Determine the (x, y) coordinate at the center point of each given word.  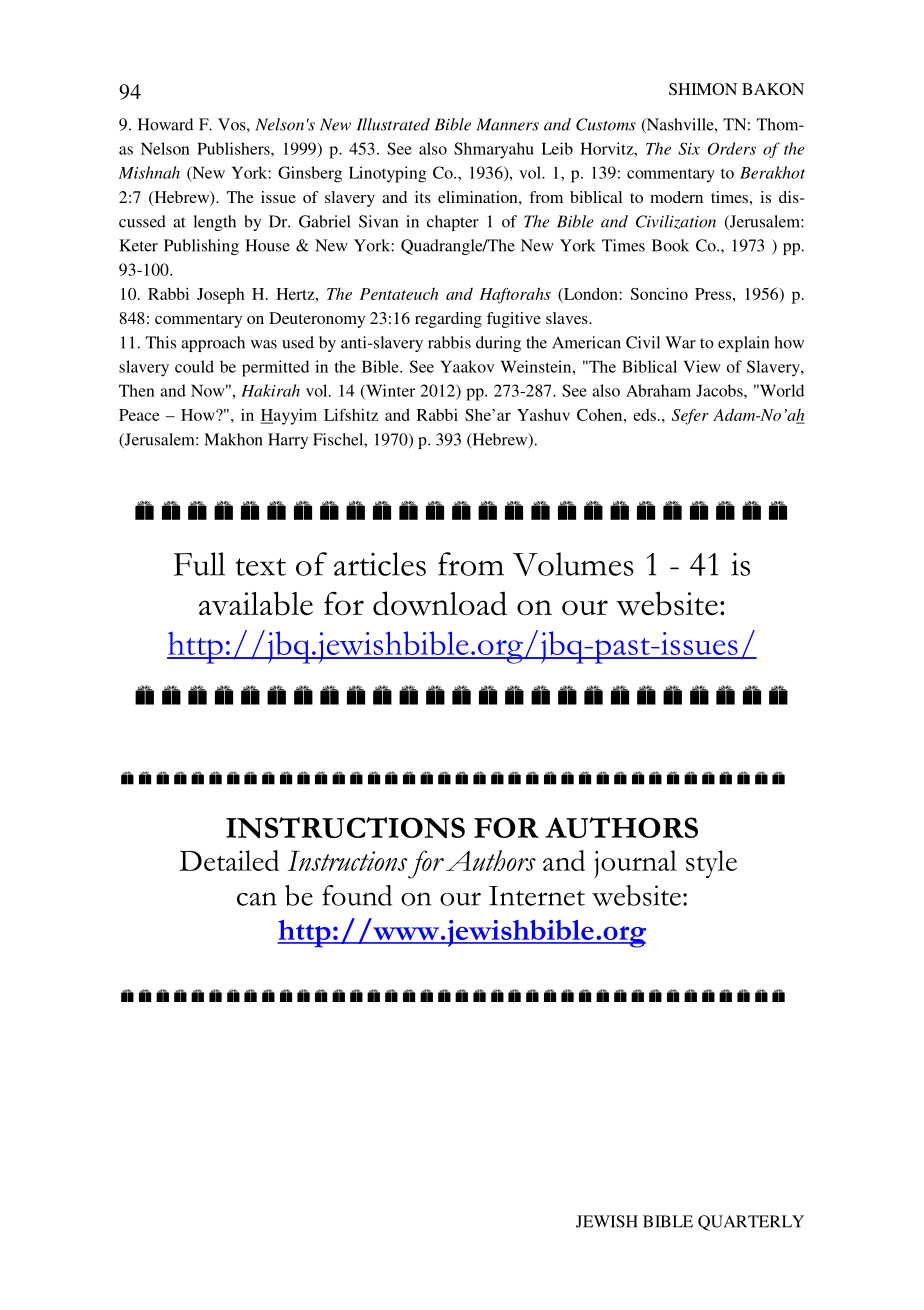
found (357, 895)
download (440, 603)
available (256, 603)
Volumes (573, 564)
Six (689, 148)
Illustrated (393, 124)
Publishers (234, 148)
